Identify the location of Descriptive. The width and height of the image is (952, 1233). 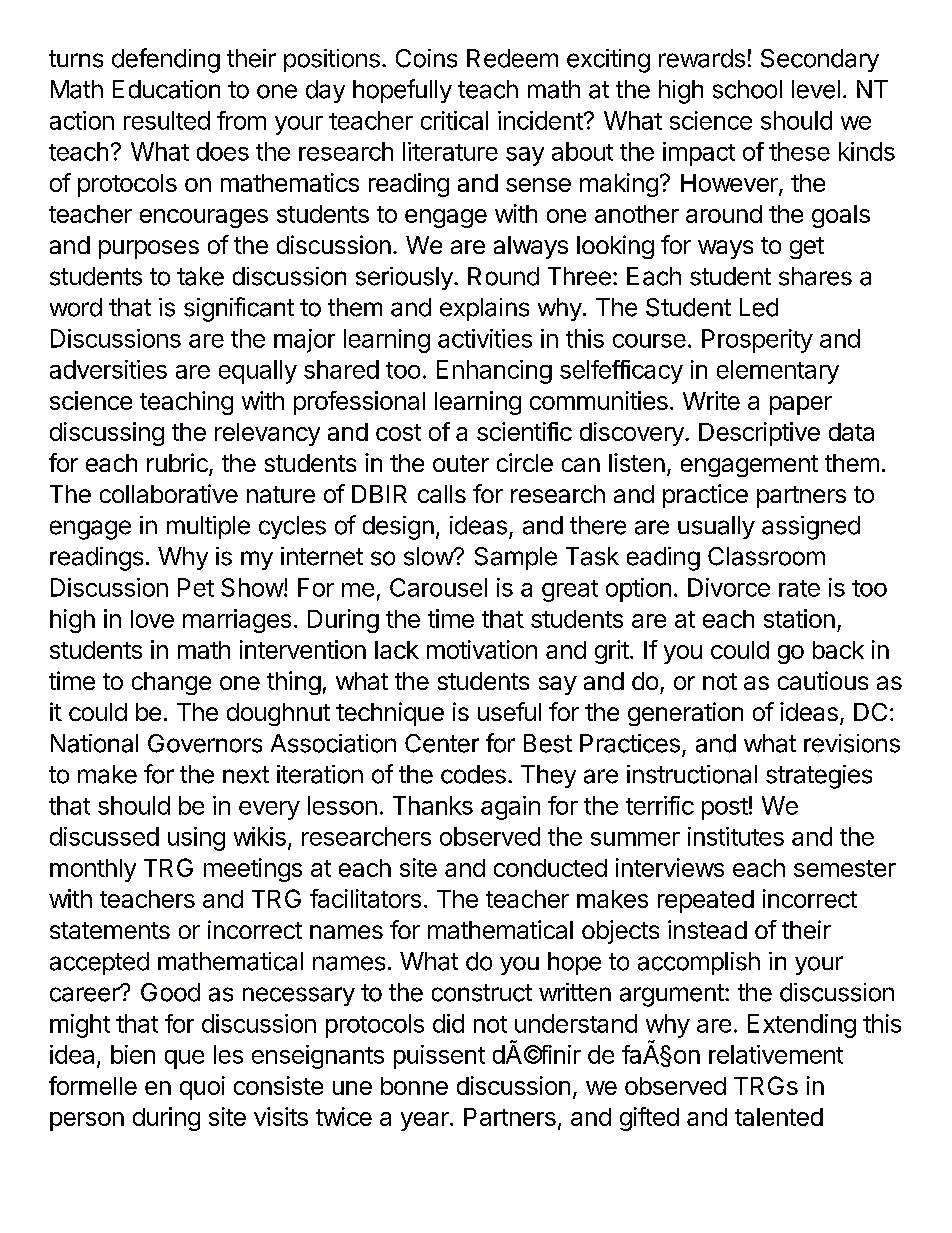
(759, 434).
